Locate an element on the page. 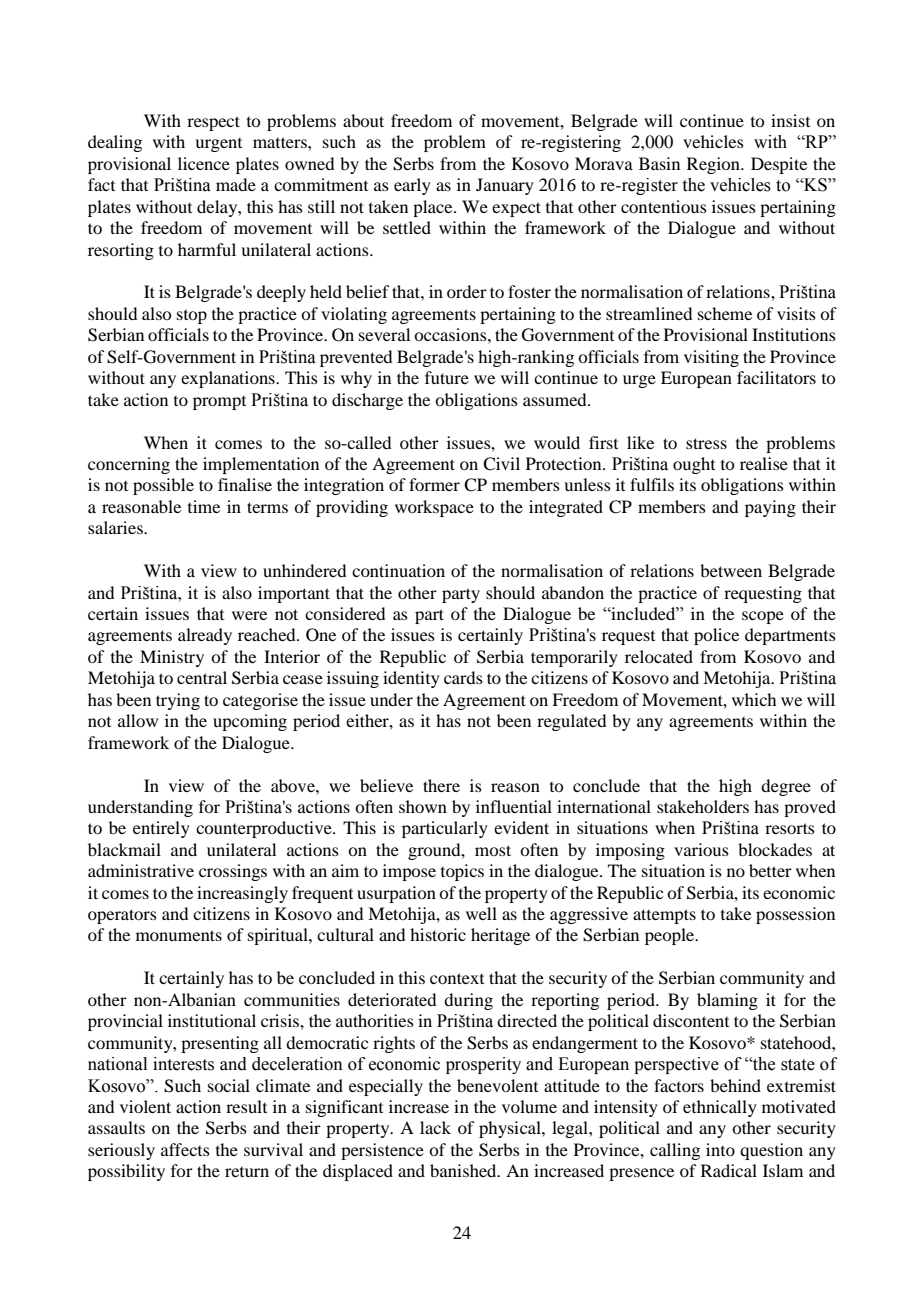 The height and width of the document is (1308, 924). cards is located at coordinates (463, 677).
